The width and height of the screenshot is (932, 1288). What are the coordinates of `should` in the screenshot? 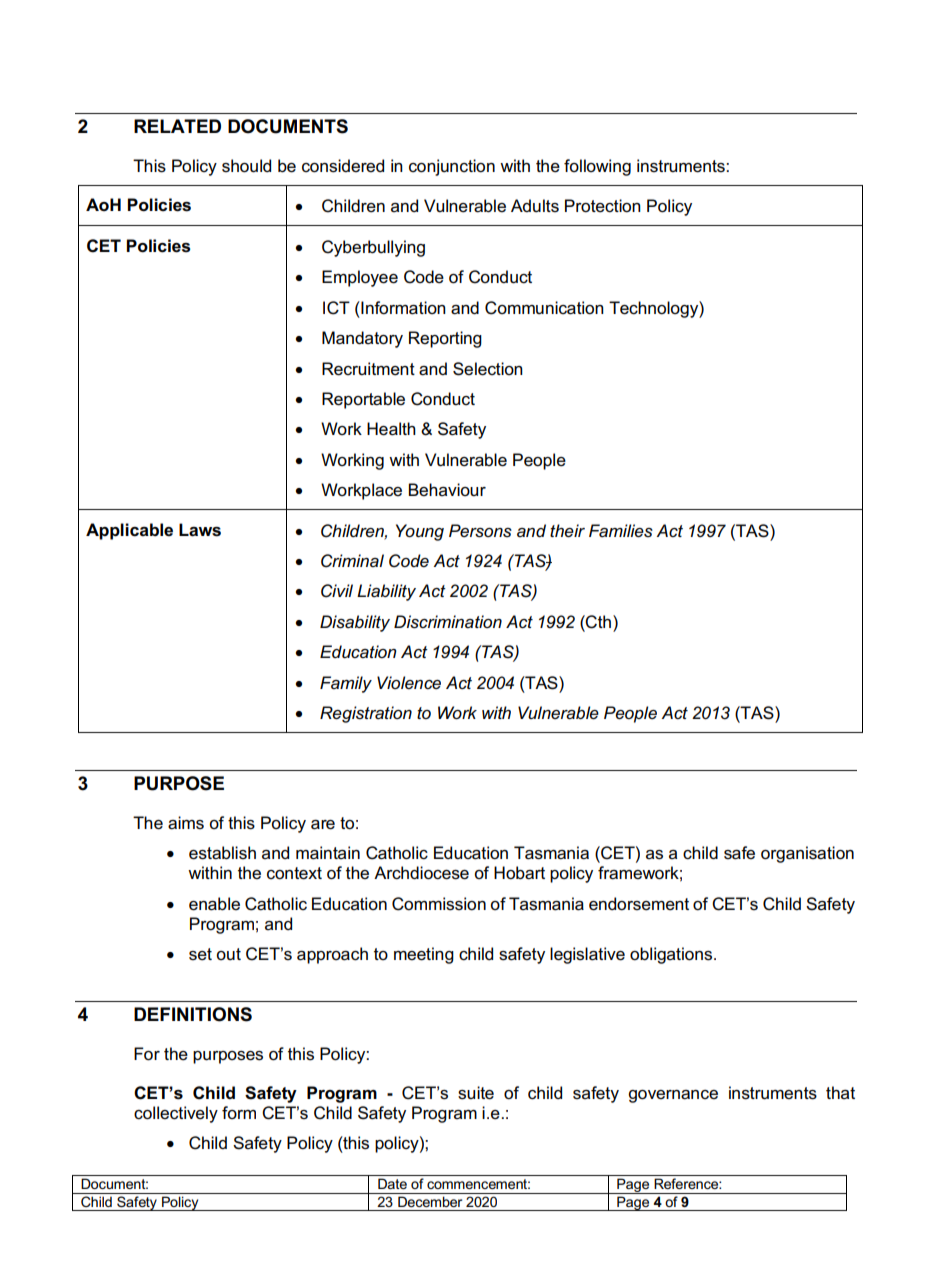 It's located at (246, 166).
